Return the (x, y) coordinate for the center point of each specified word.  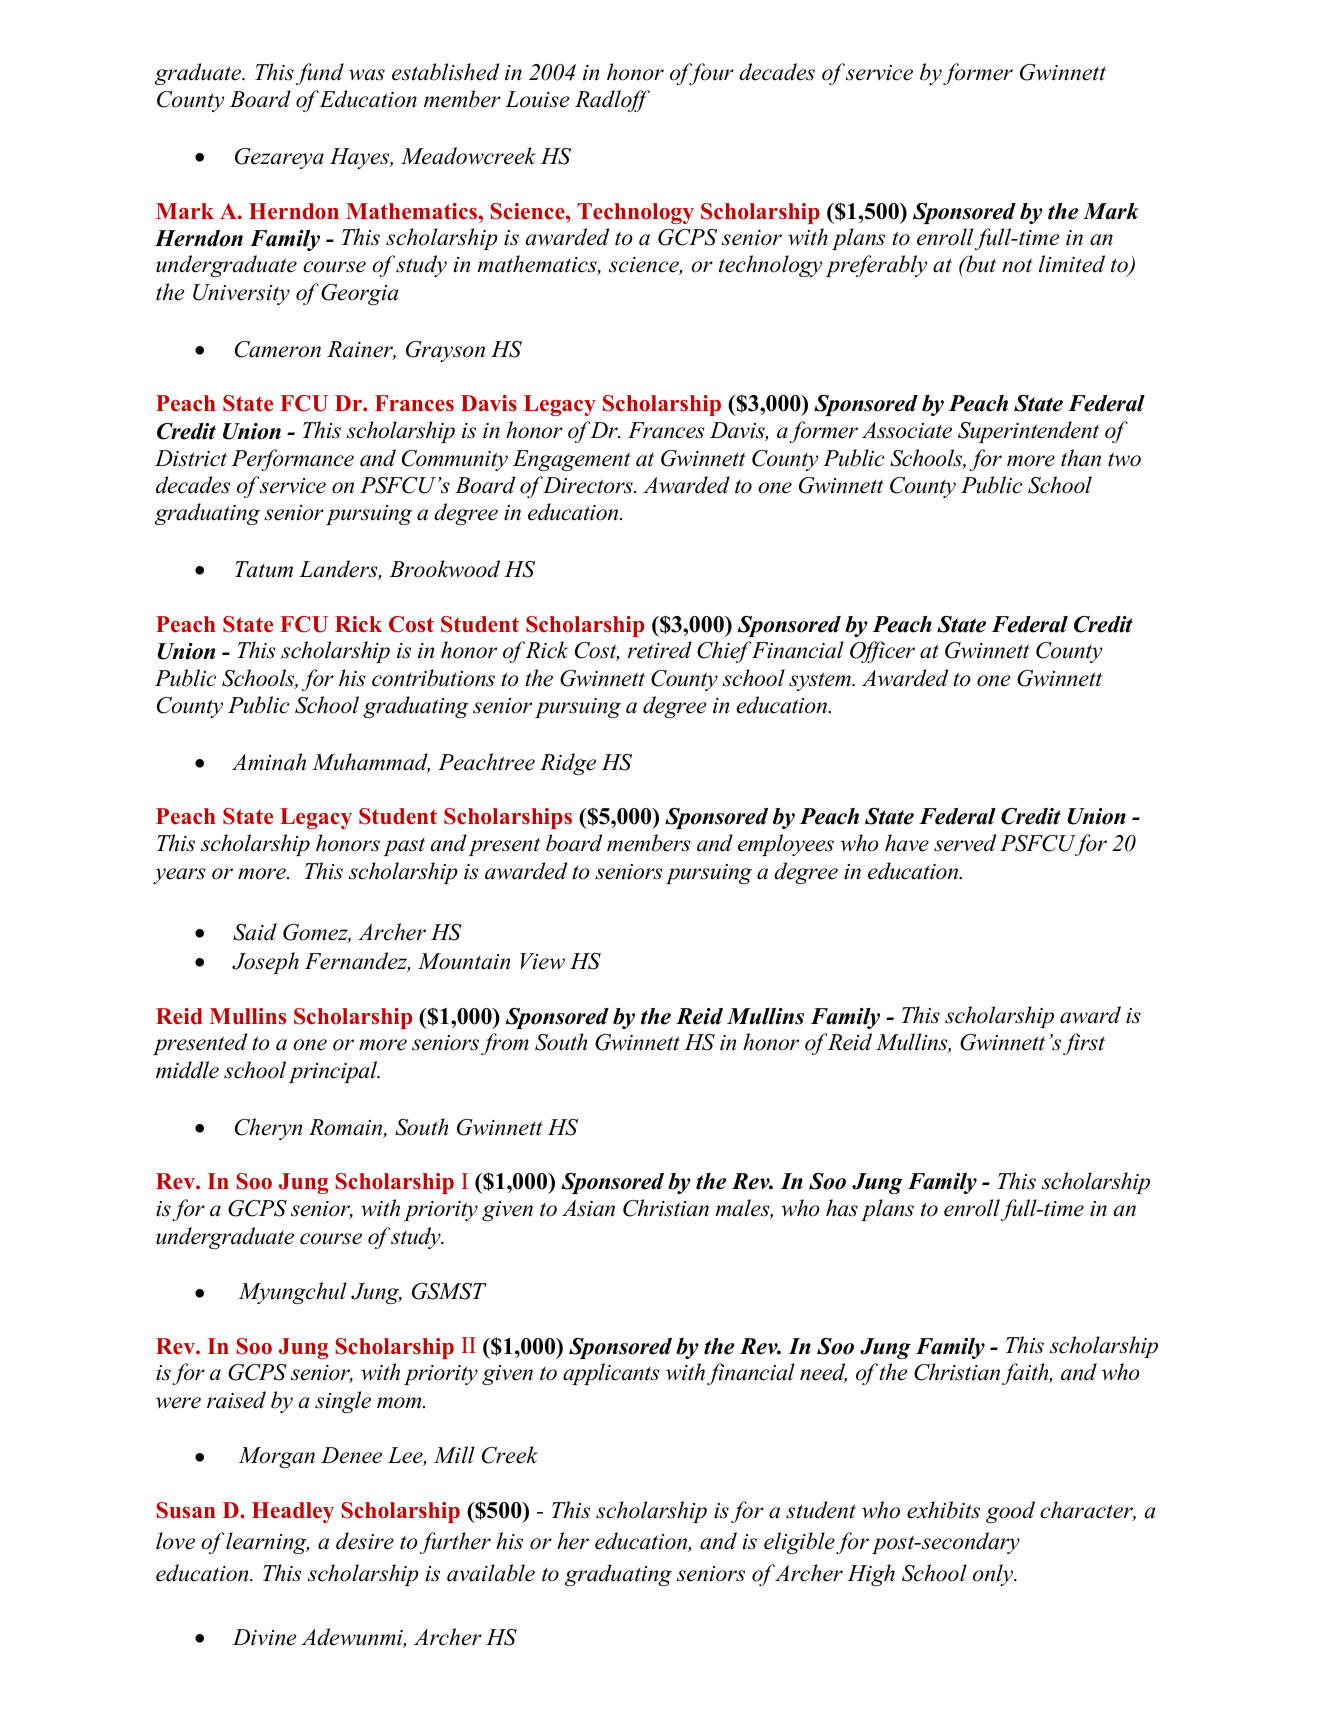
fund (320, 74)
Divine (264, 1637)
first (1084, 1044)
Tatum (264, 569)
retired (660, 650)
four (710, 74)
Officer (882, 652)
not (1017, 265)
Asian (588, 1208)
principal (334, 1072)
